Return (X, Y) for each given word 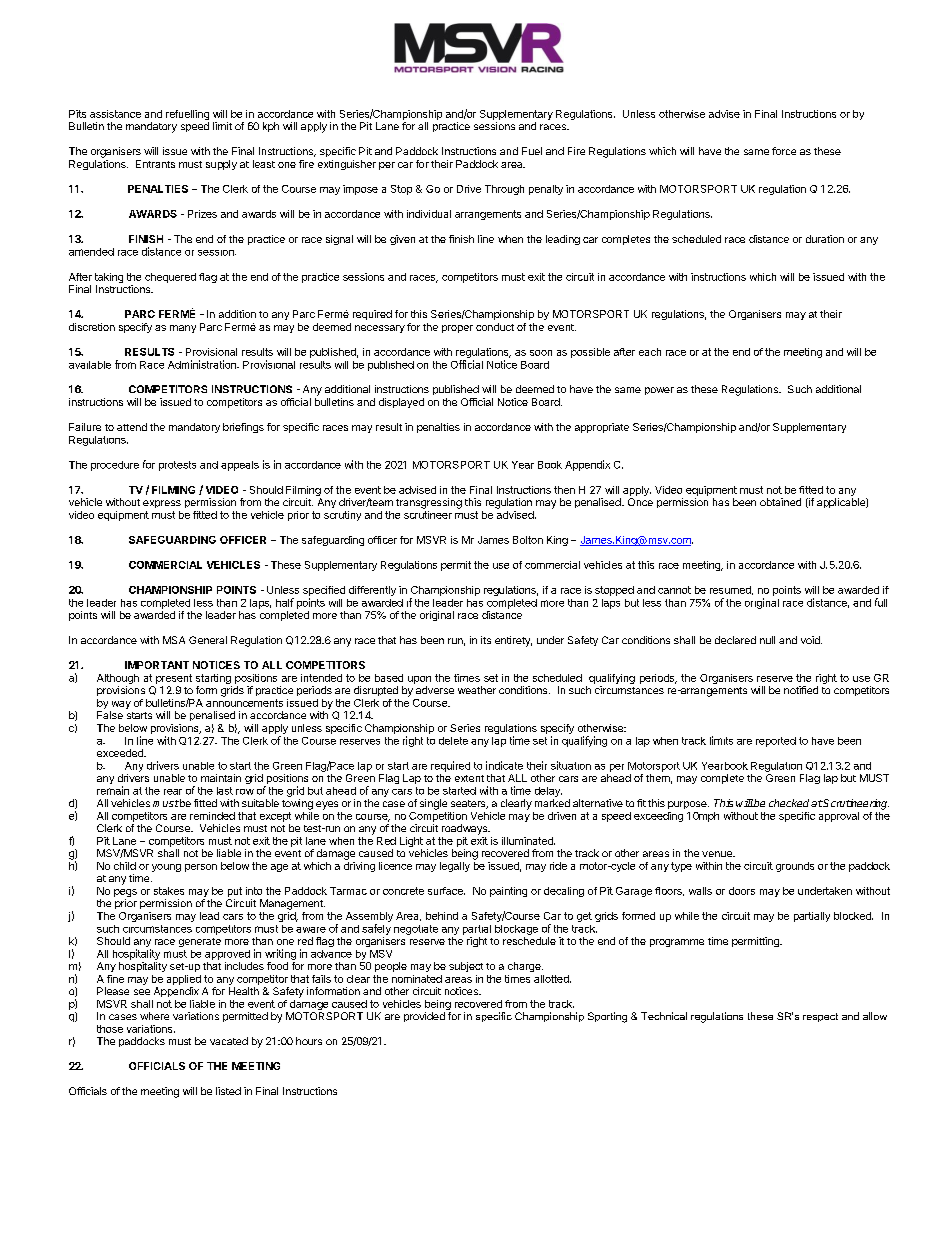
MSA (174, 640)
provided (424, 1017)
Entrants (155, 164)
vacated (229, 1041)
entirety (513, 641)
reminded (212, 816)
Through (504, 190)
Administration (203, 364)
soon (541, 353)
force (784, 151)
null (767, 640)
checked (789, 803)
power (659, 391)
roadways (465, 829)
